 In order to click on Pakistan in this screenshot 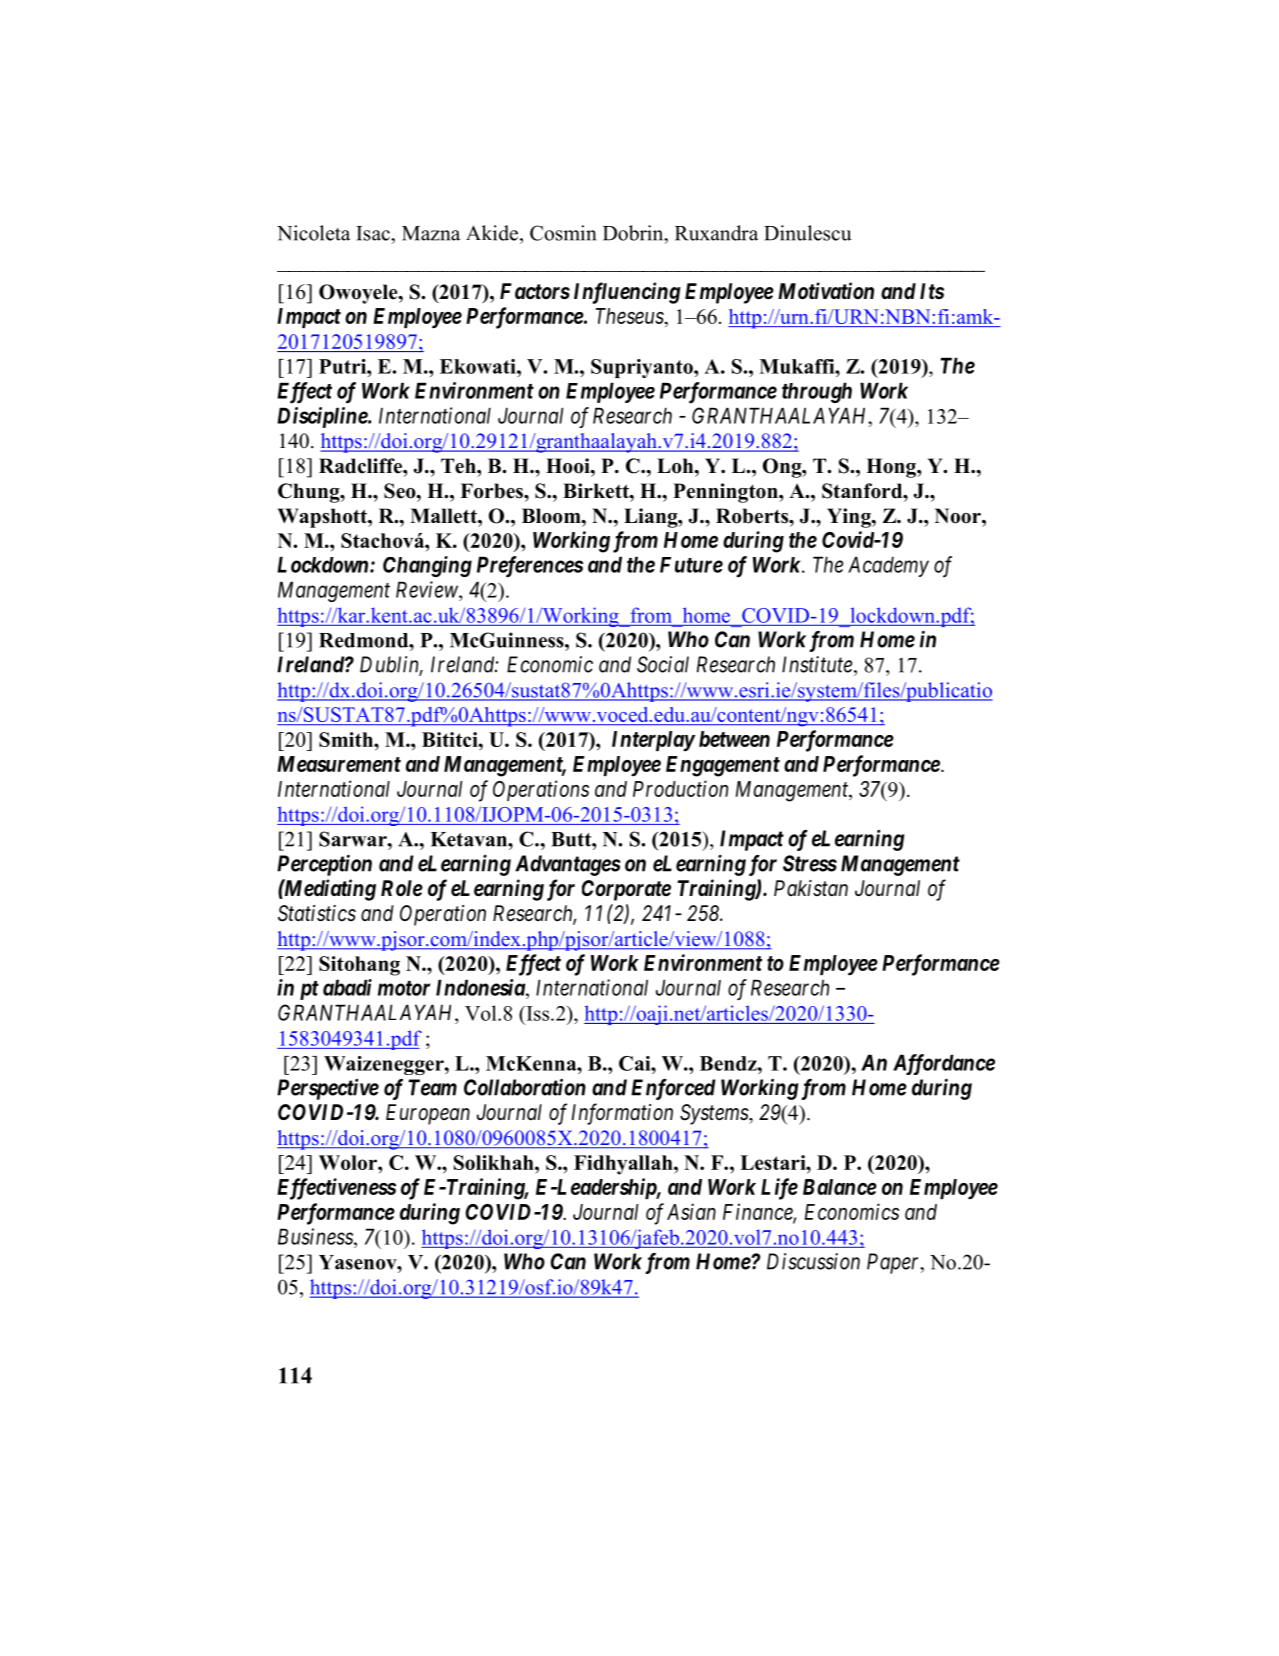, I will do `click(811, 888)`.
